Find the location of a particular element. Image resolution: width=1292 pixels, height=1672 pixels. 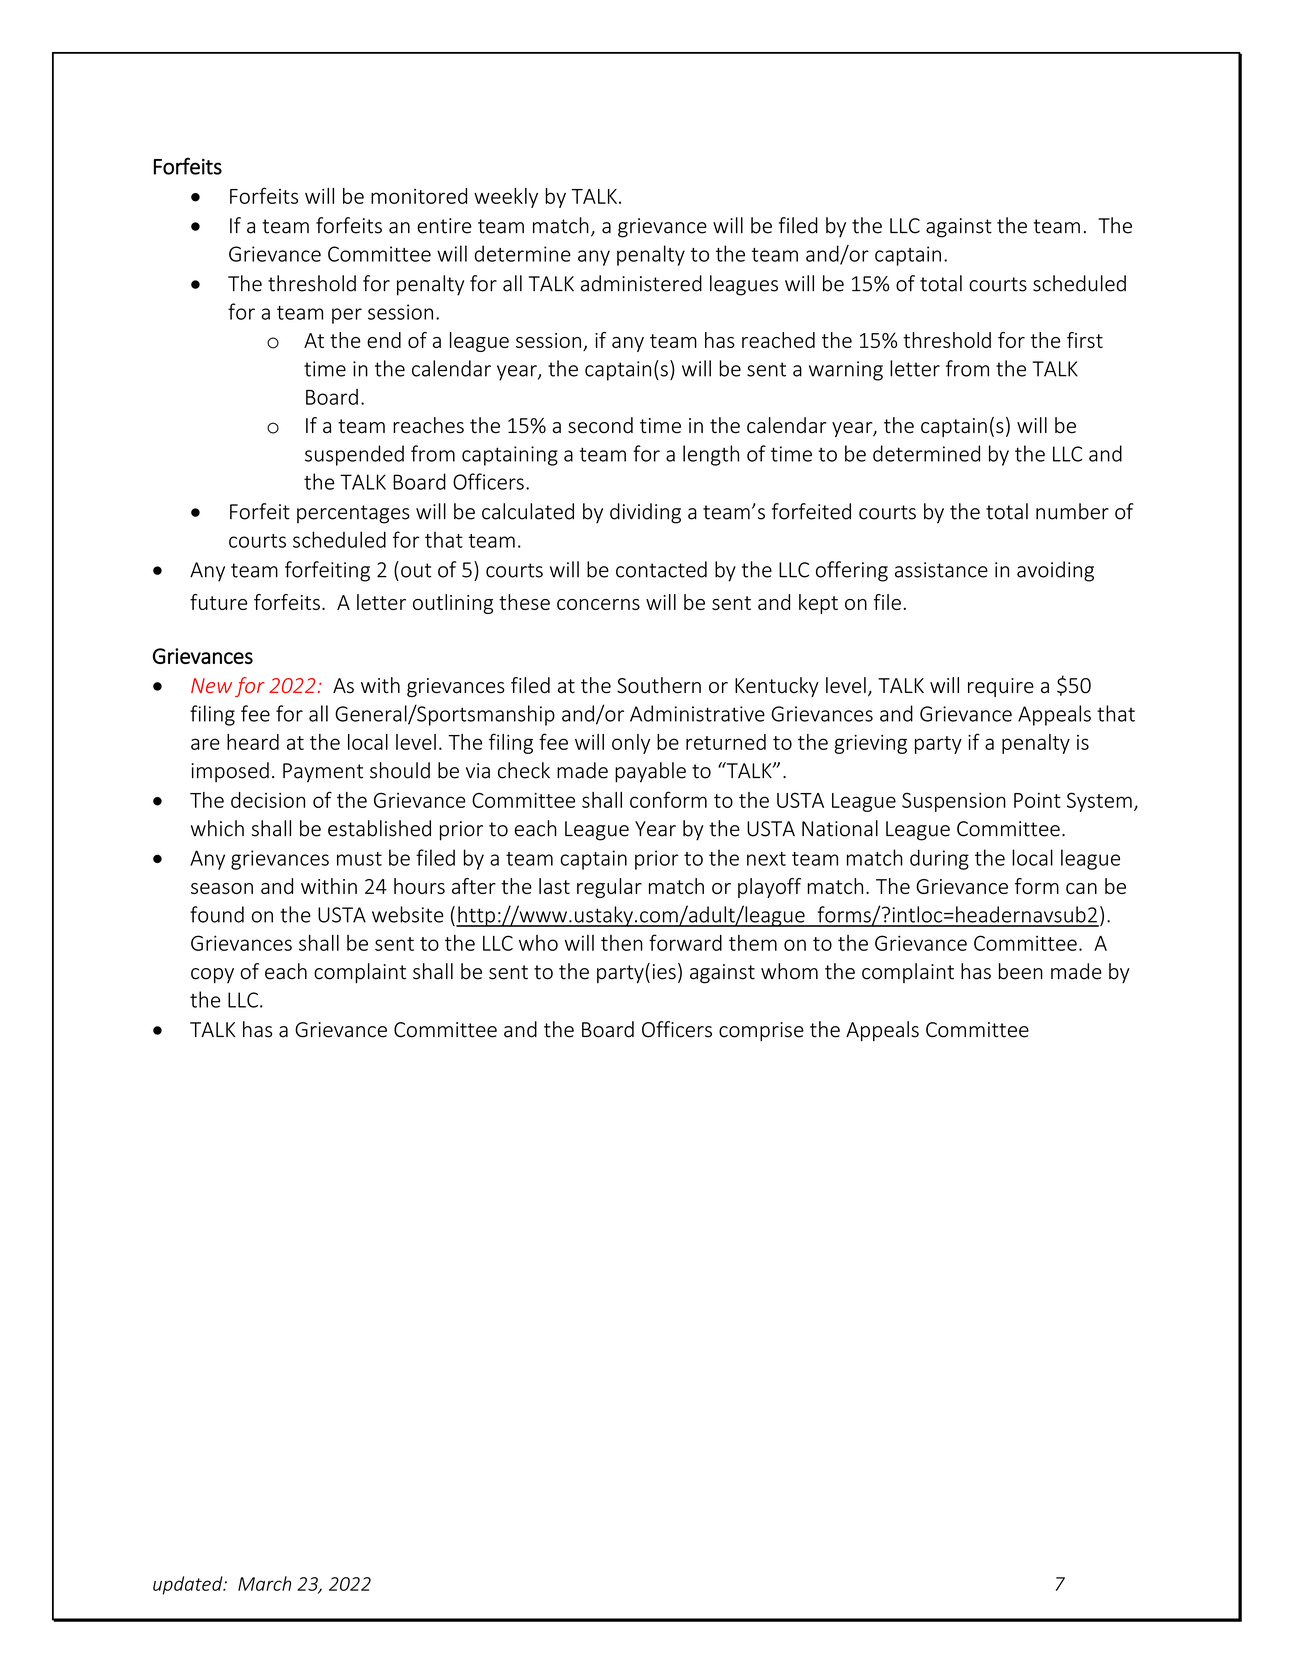

percentages is located at coordinates (353, 514).
